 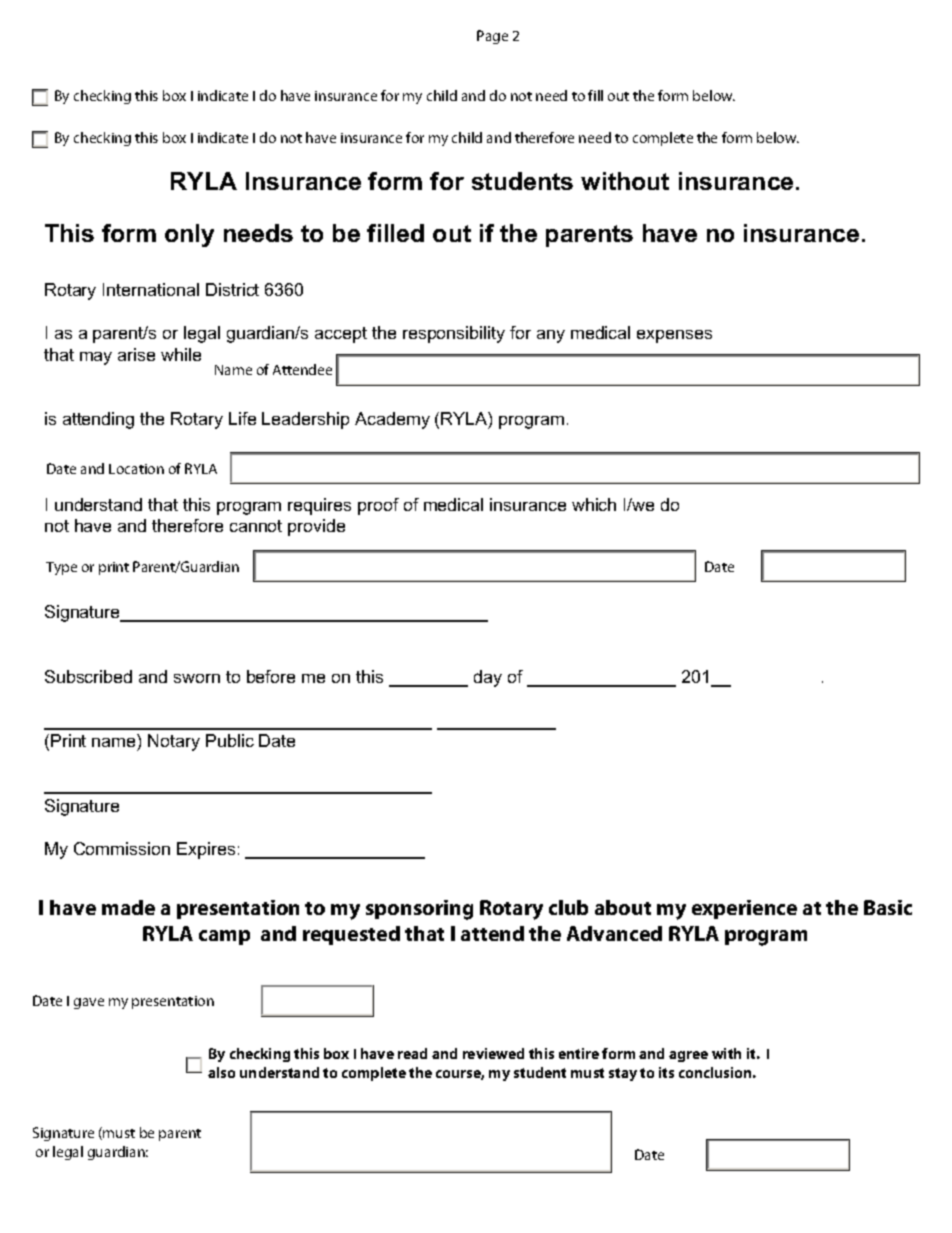 What do you see at coordinates (492, 37) in the page?
I see `Page` at bounding box center [492, 37].
